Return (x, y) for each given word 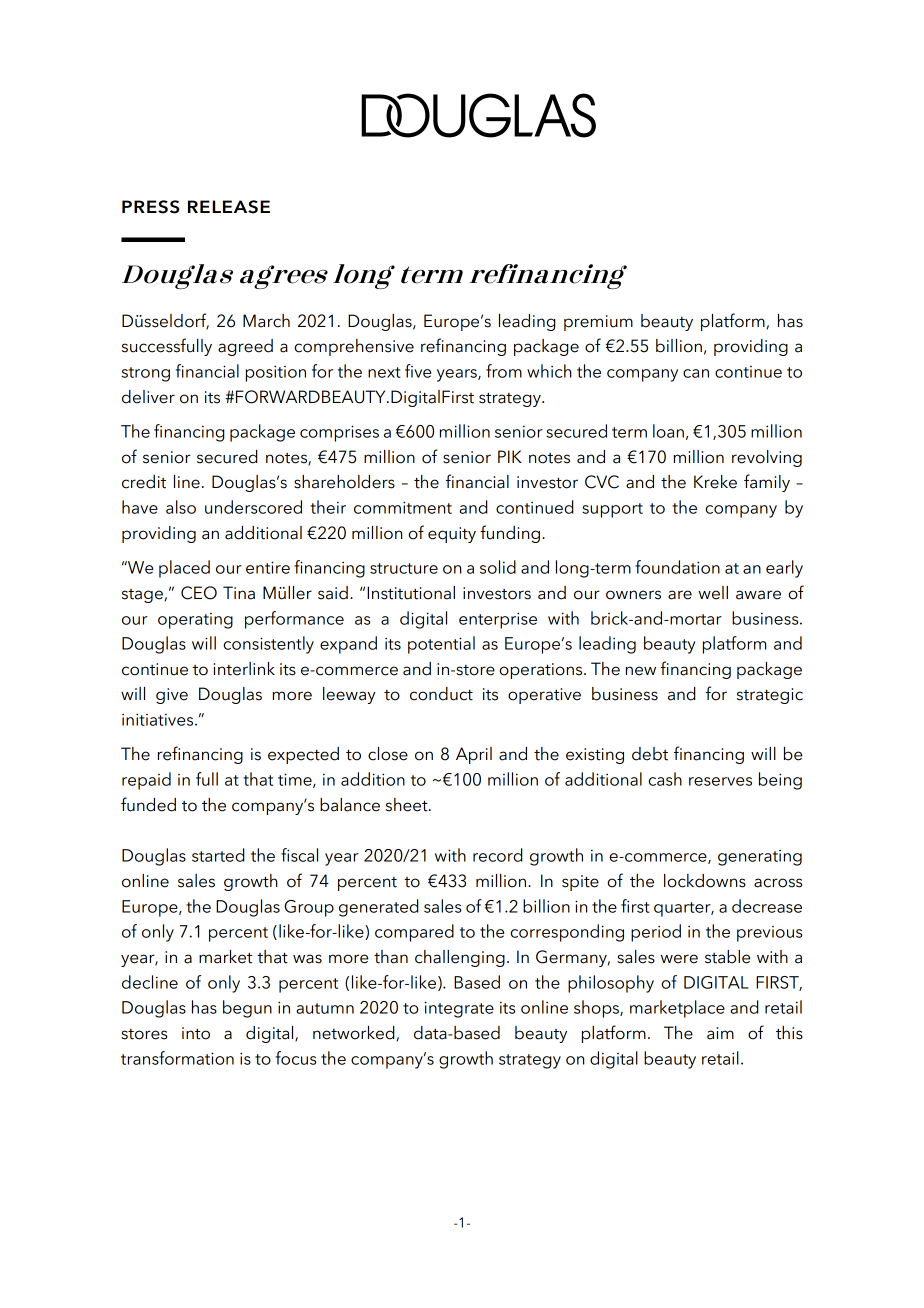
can (696, 373)
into (196, 1033)
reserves (720, 781)
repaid (146, 781)
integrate (459, 1009)
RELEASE (229, 207)
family (767, 483)
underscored (253, 507)
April (474, 755)
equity (452, 535)
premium (598, 323)
